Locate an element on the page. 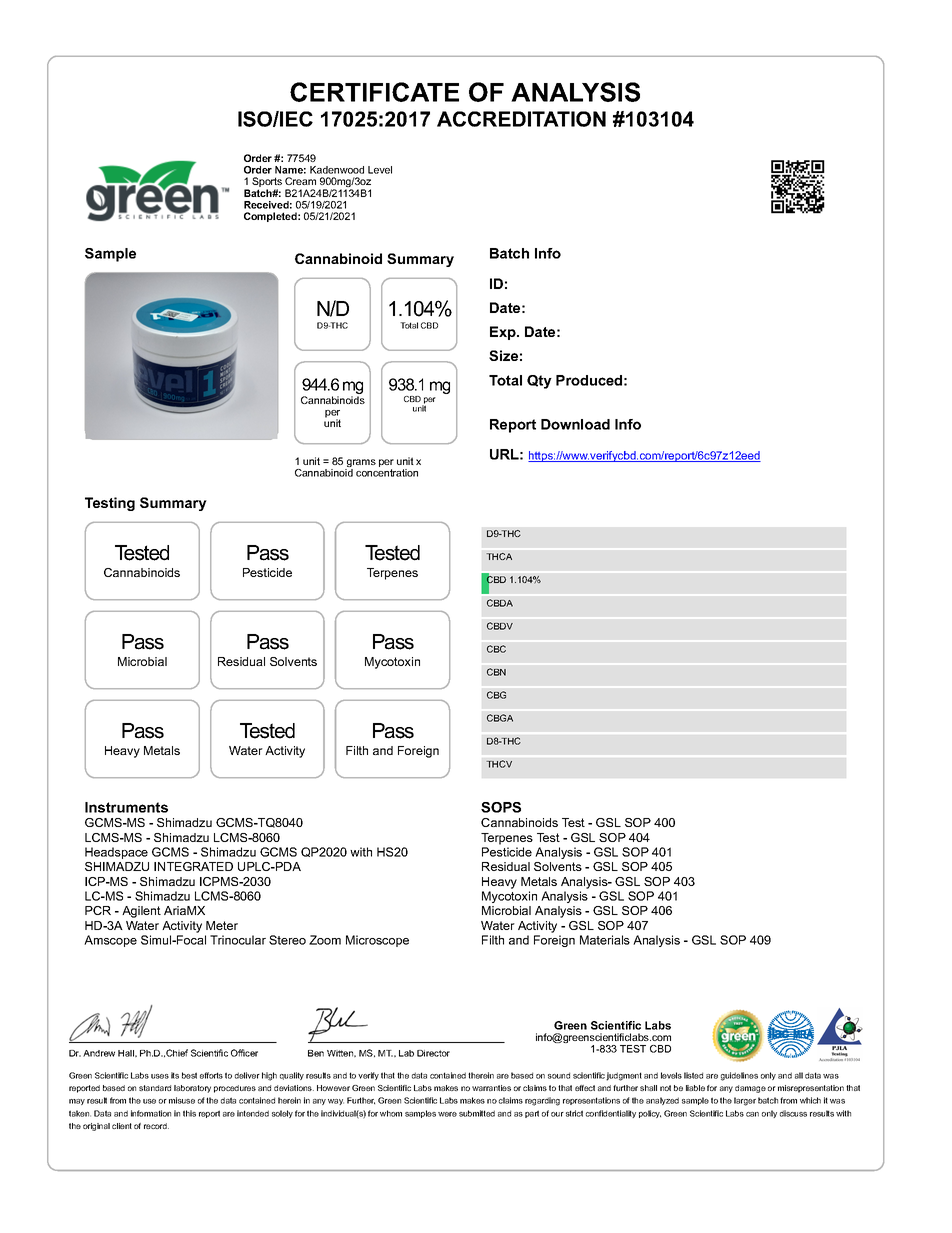  standard is located at coordinates (155, 1088).
